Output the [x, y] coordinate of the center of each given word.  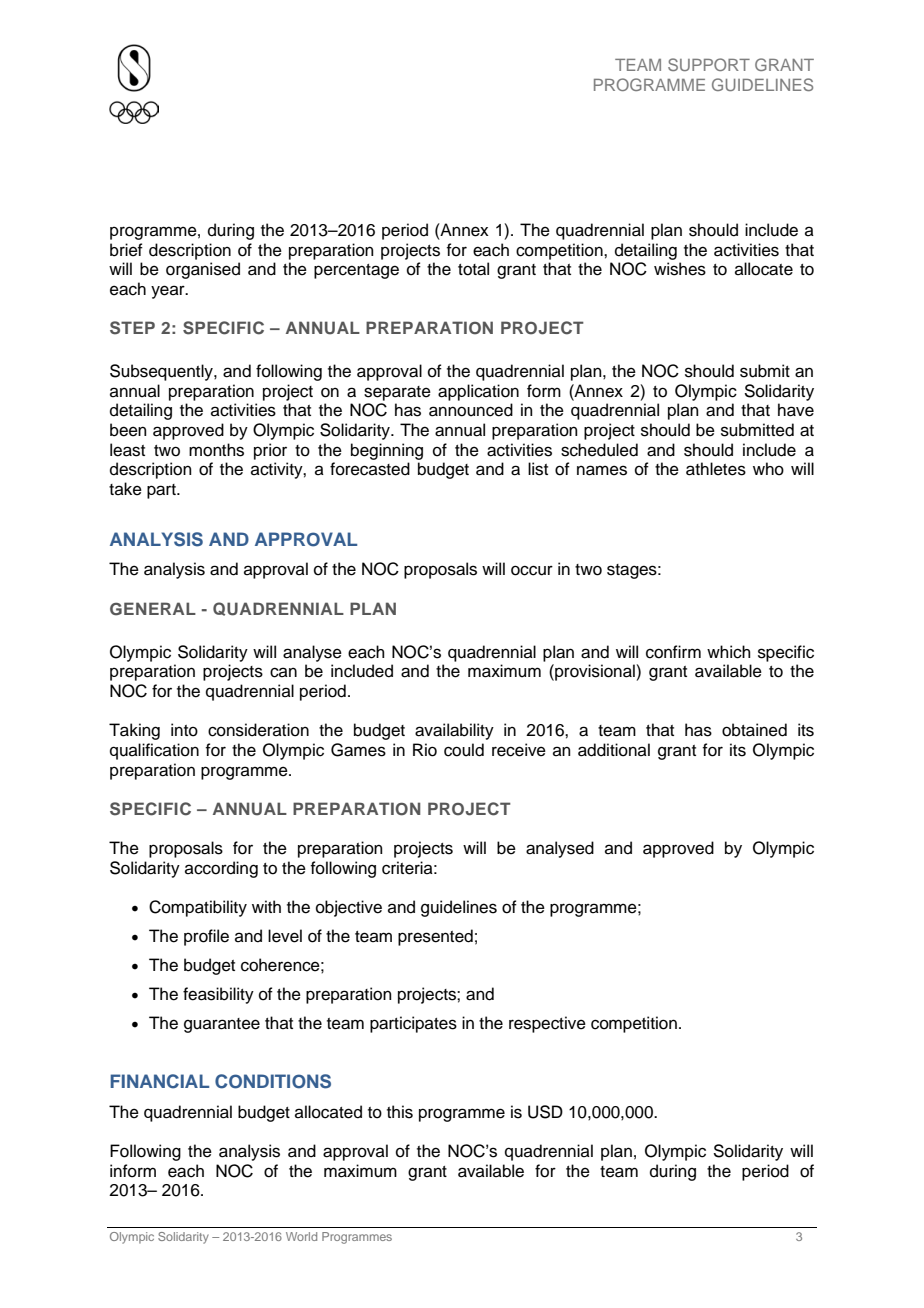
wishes [680, 269]
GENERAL [153, 609]
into [184, 730]
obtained [754, 730]
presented [435, 937]
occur [532, 570]
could [464, 750]
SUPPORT [709, 64]
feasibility [218, 995]
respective [547, 1024]
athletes [716, 469]
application [478, 392]
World [301, 1236]
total [473, 269]
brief [126, 250]
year [169, 292]
